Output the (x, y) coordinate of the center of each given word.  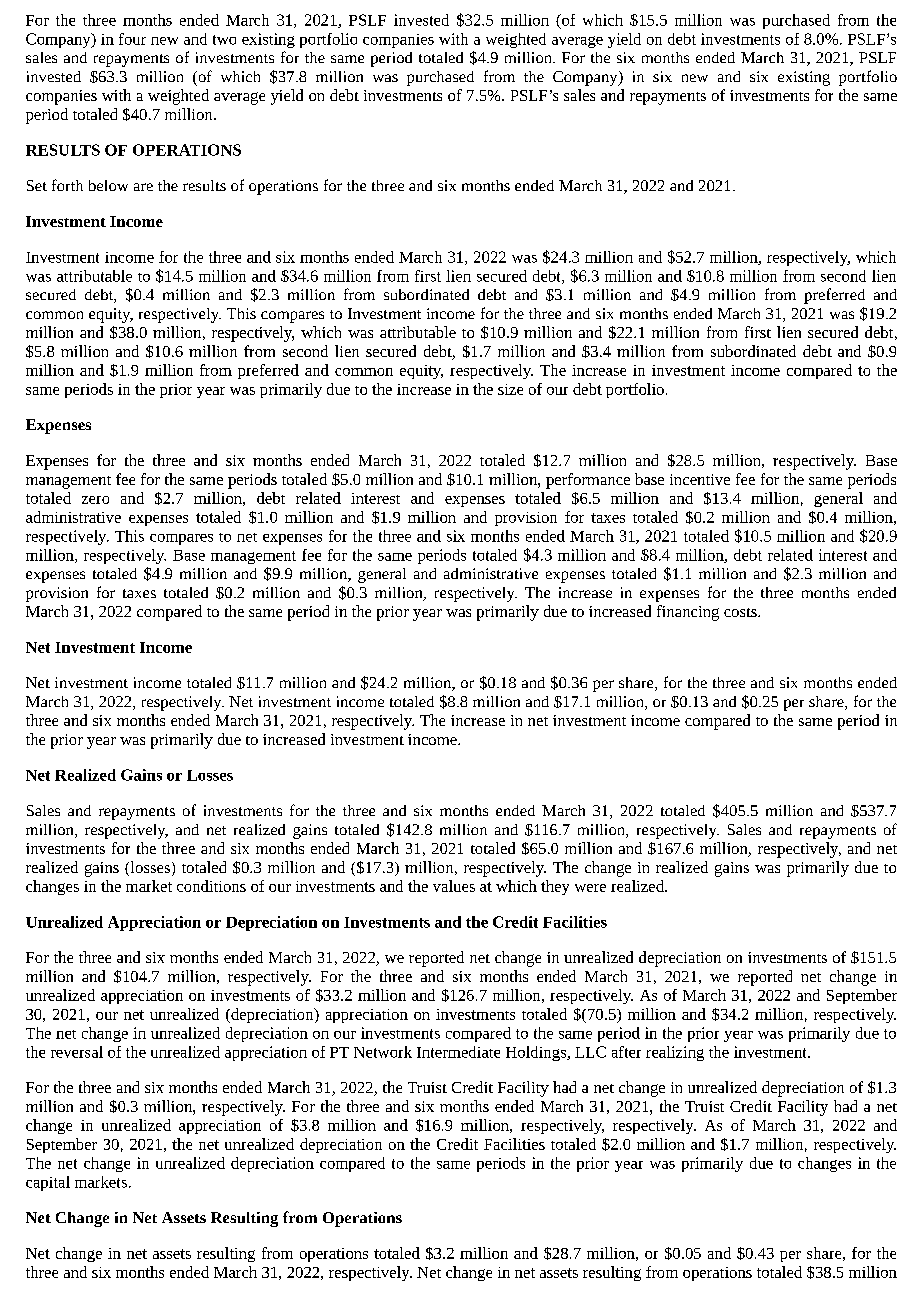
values (454, 886)
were (590, 888)
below (108, 185)
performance (588, 481)
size (510, 389)
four (132, 39)
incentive (700, 479)
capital (48, 1183)
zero (95, 500)
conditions (211, 886)
